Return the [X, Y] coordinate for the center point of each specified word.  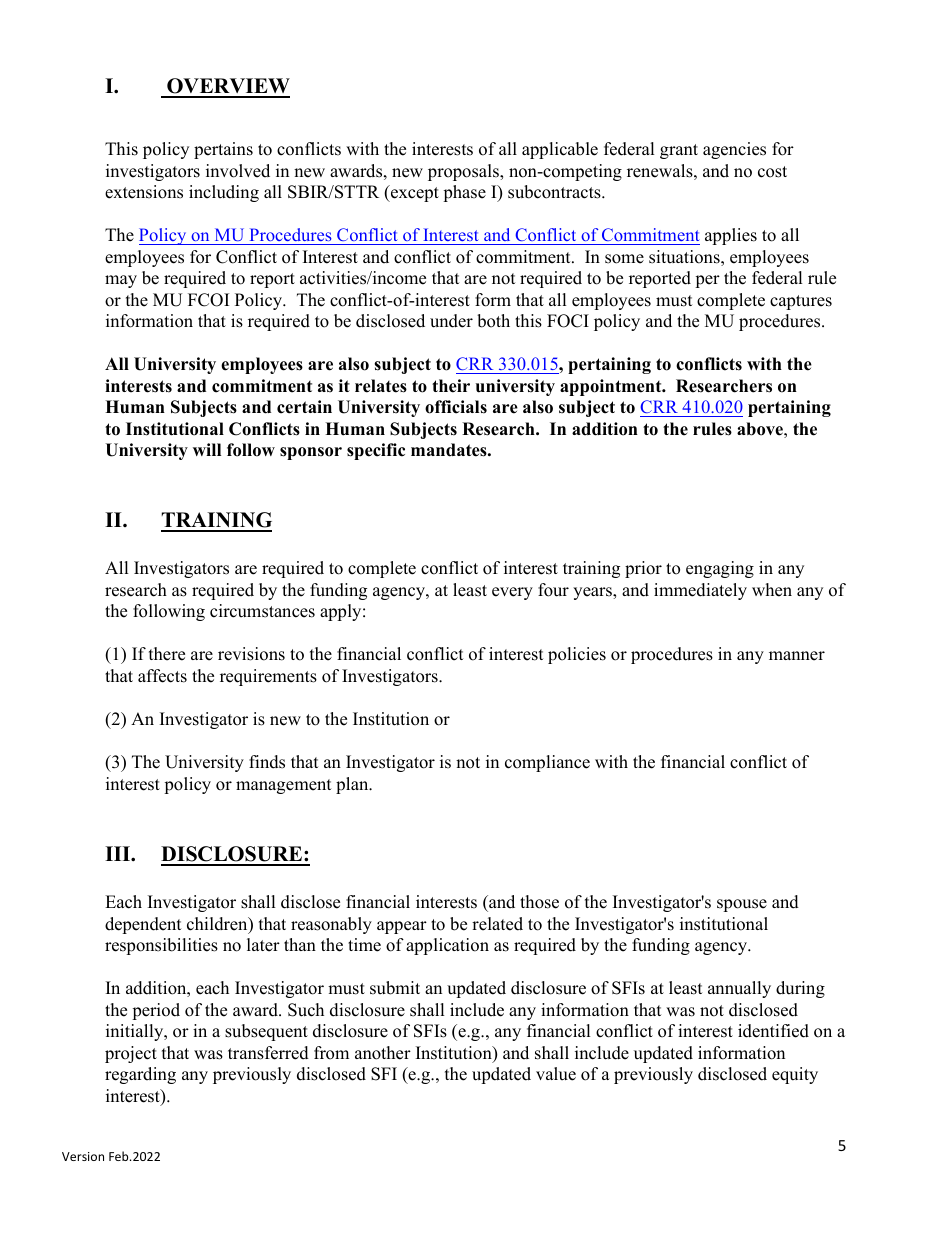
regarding [140, 1075]
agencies [734, 150]
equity [795, 1075]
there [167, 654]
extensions [144, 192]
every [512, 593]
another [383, 1053]
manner [797, 656]
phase [464, 193]
